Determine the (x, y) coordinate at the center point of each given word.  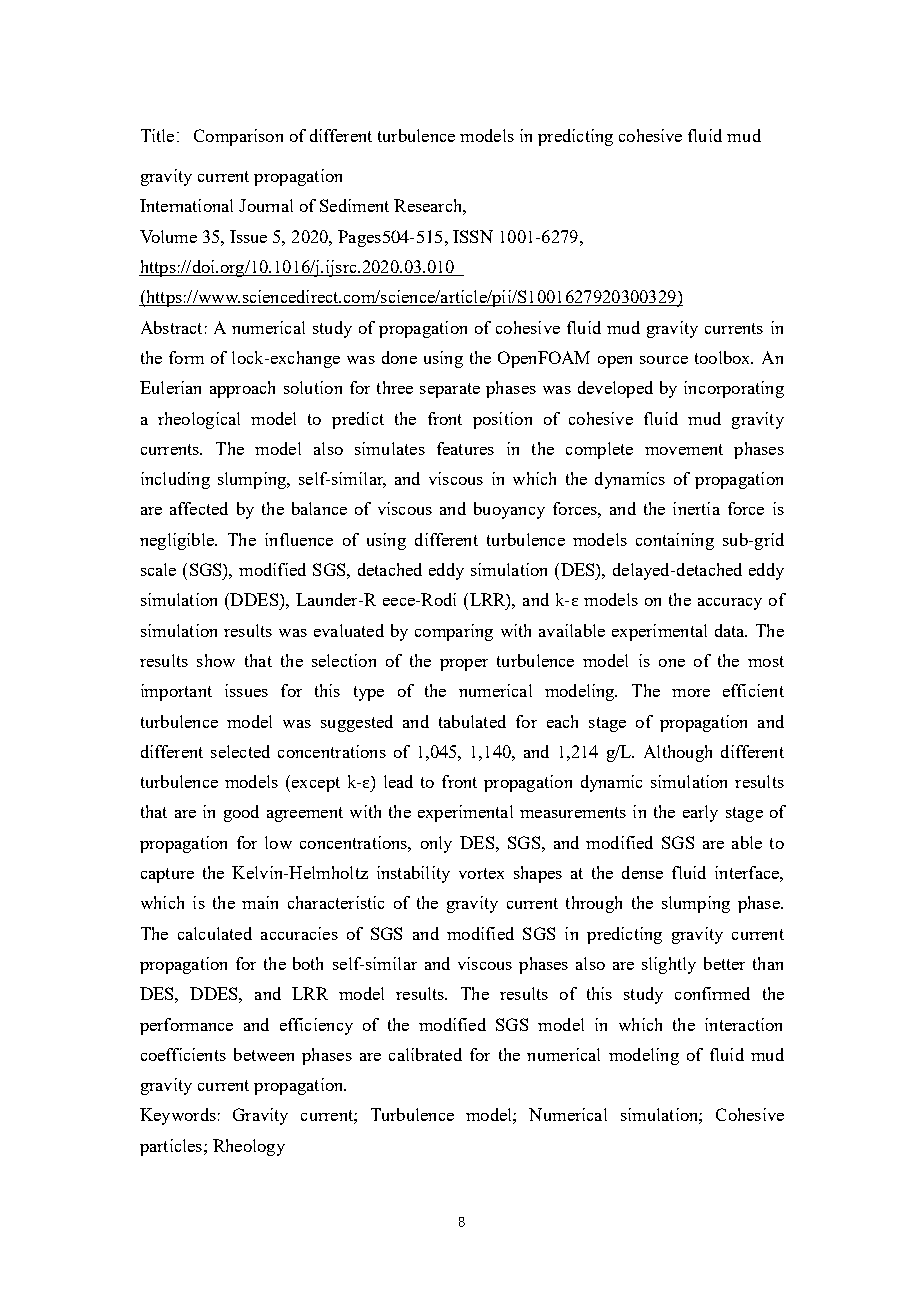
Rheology (249, 1147)
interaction (743, 1024)
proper (464, 665)
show (216, 660)
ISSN (473, 236)
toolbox (724, 357)
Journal (266, 205)
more (691, 693)
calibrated (425, 1054)
